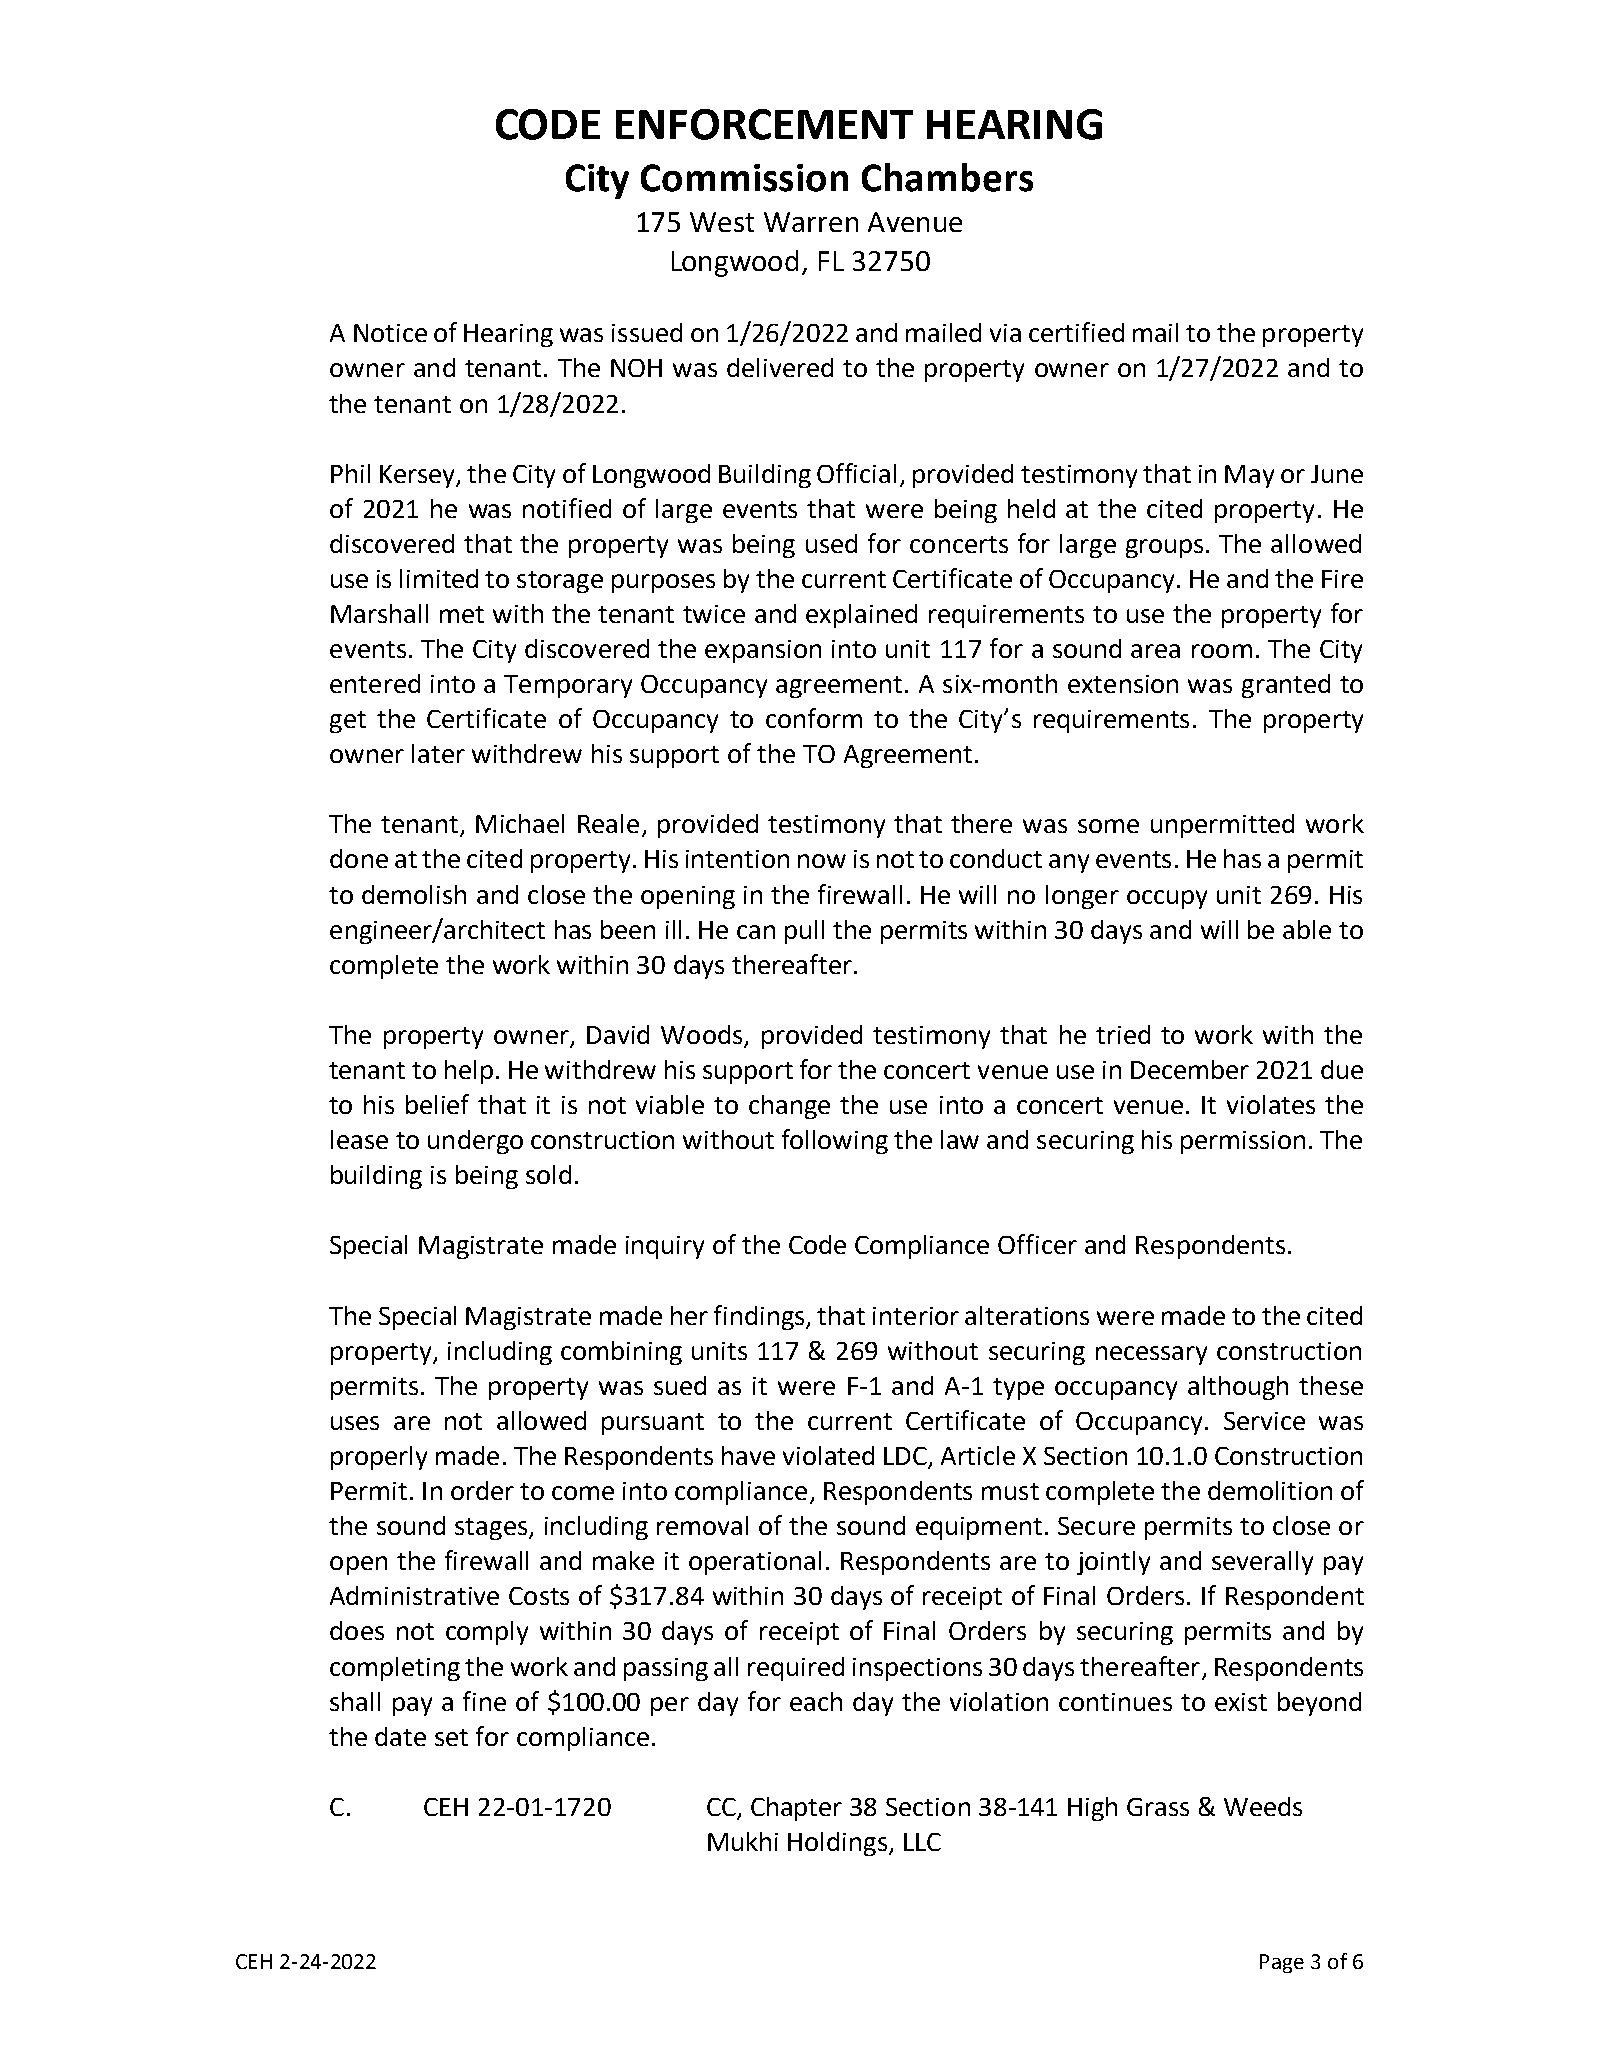  Describe the element at coordinates (837, 1844) in the document. I see `Holdings` at that location.
